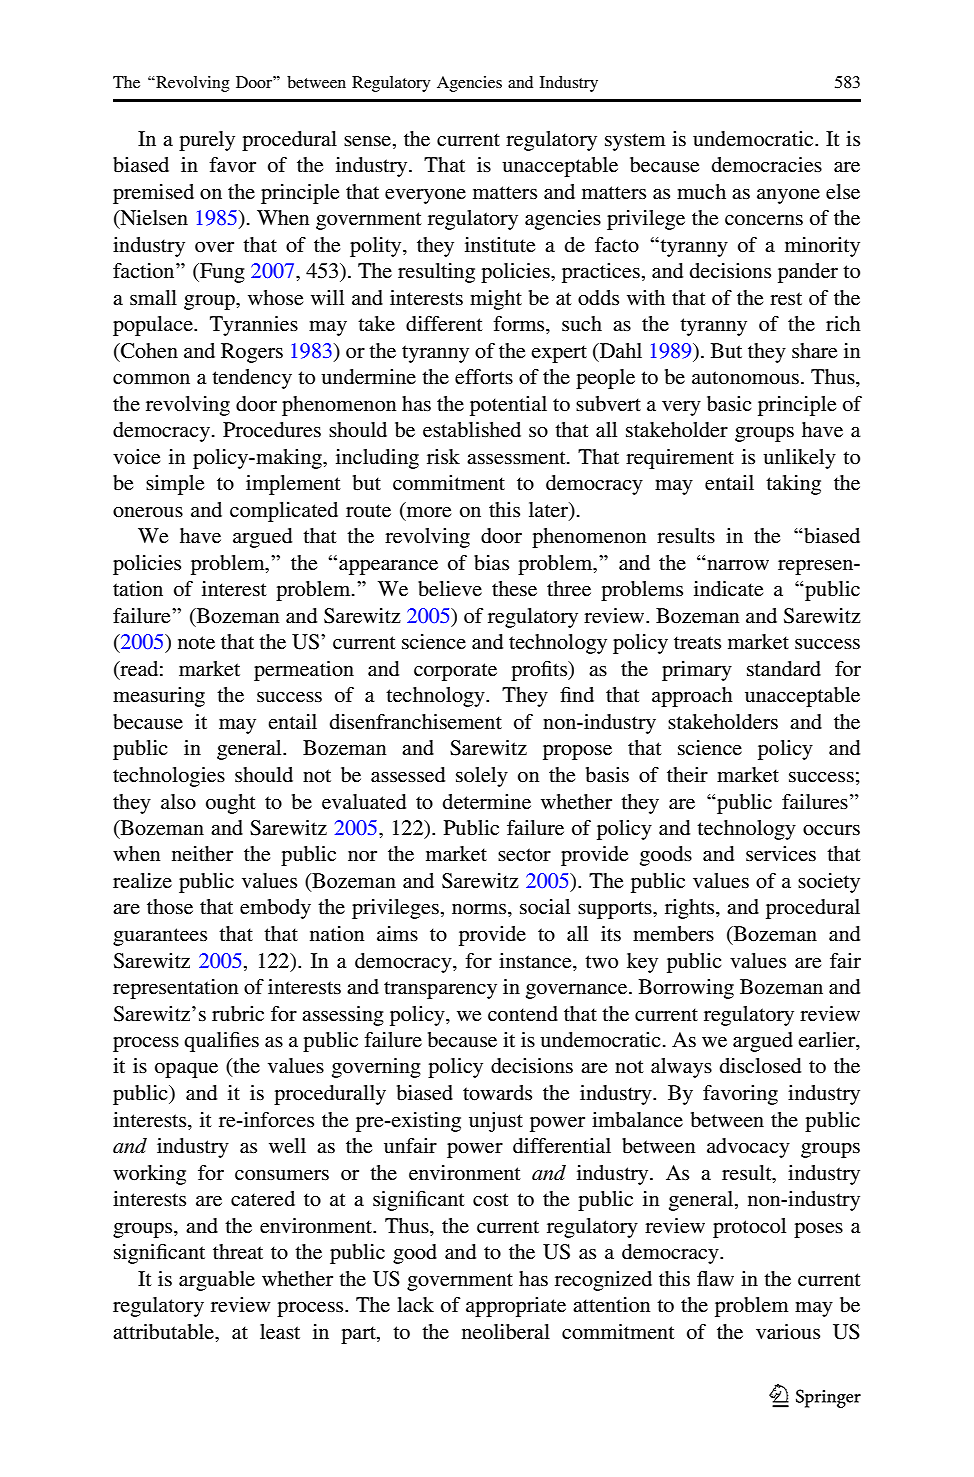 The image size is (974, 1477). Describe the element at coordinates (767, 164) in the page. I see `democracies` at that location.
